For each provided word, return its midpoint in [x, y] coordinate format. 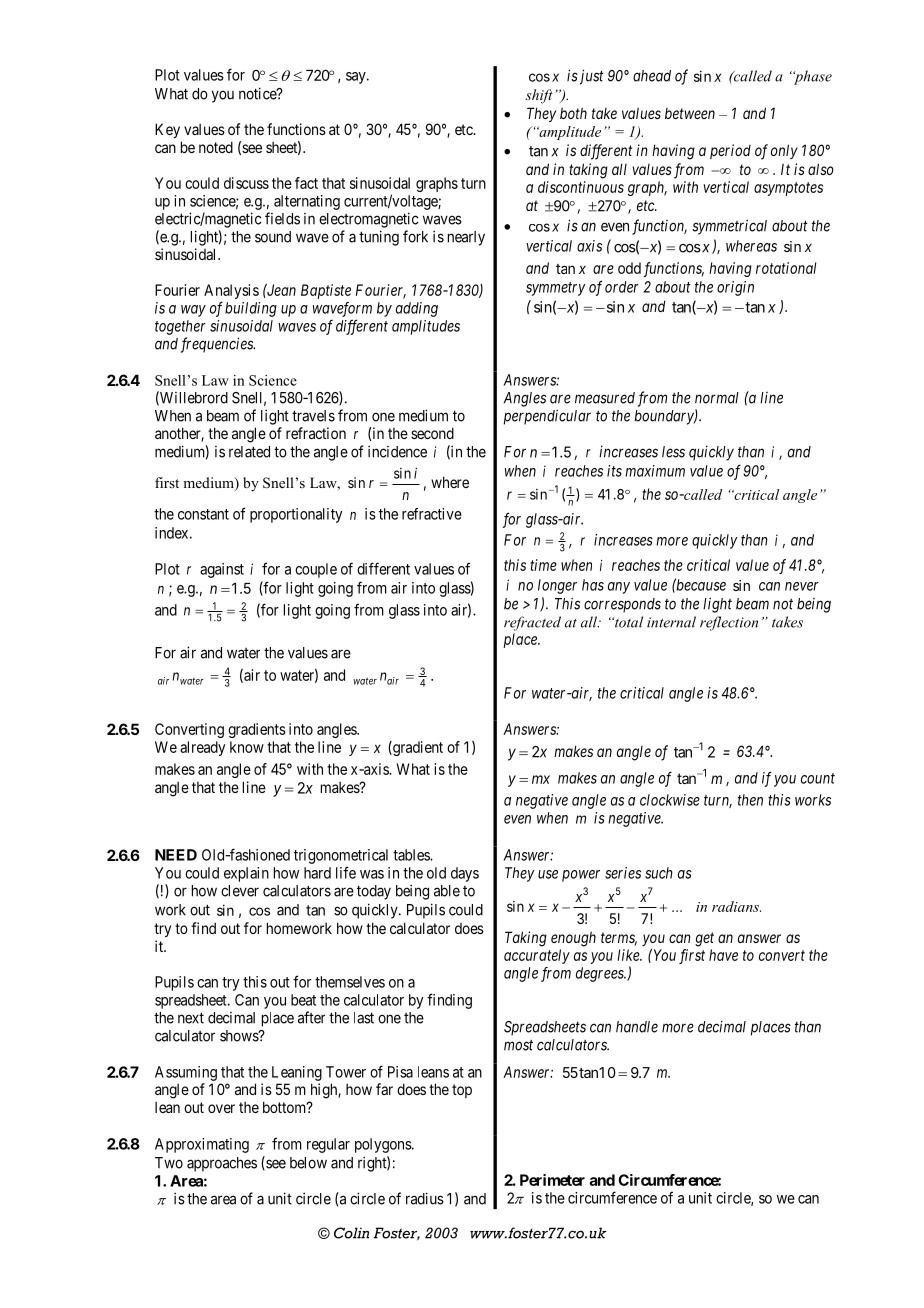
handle [637, 1027]
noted [216, 147]
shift [539, 96]
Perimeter [552, 1180]
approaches [222, 1164]
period [730, 151]
